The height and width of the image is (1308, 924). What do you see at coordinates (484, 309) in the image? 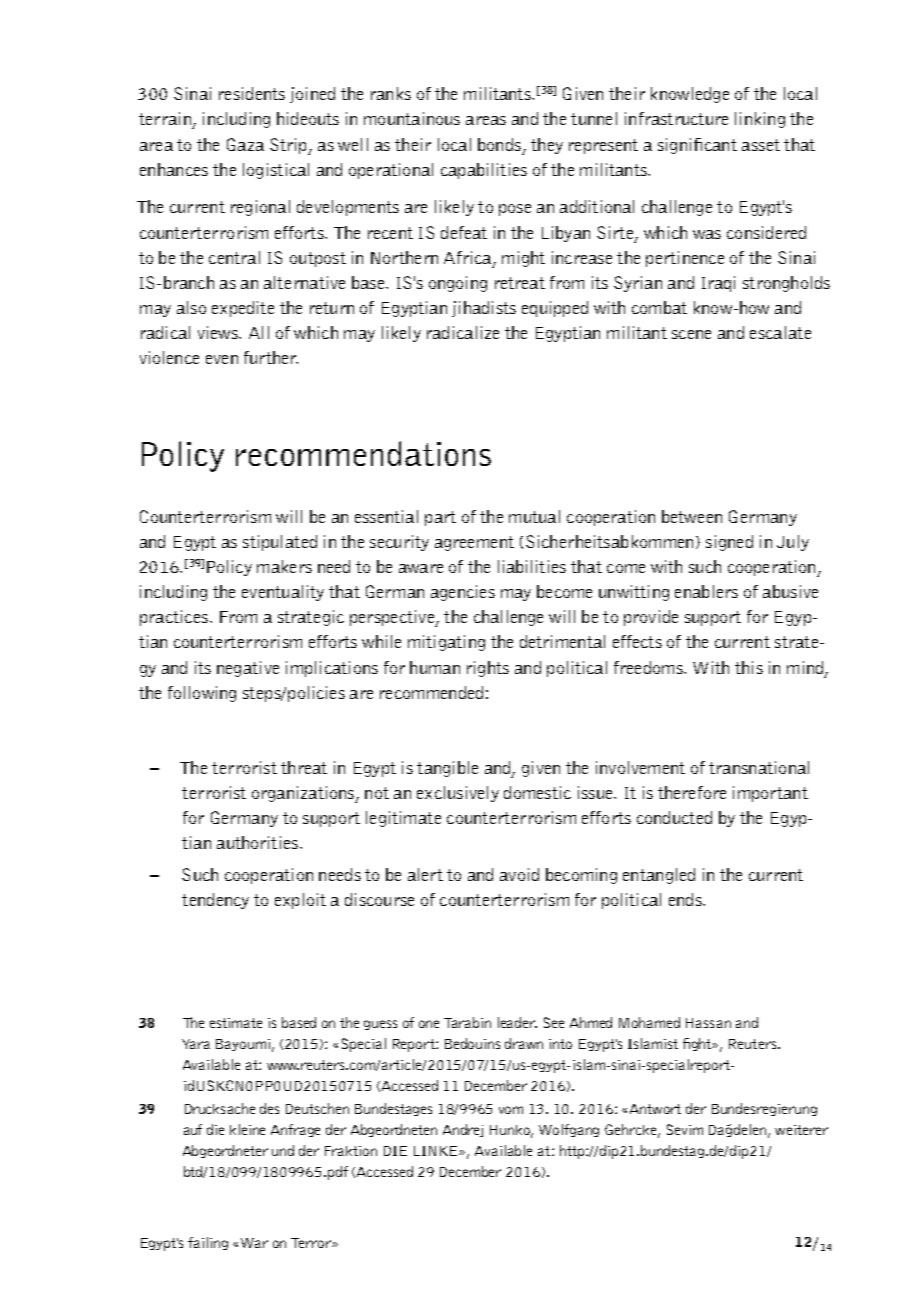
I see `jihadists` at bounding box center [484, 309].
